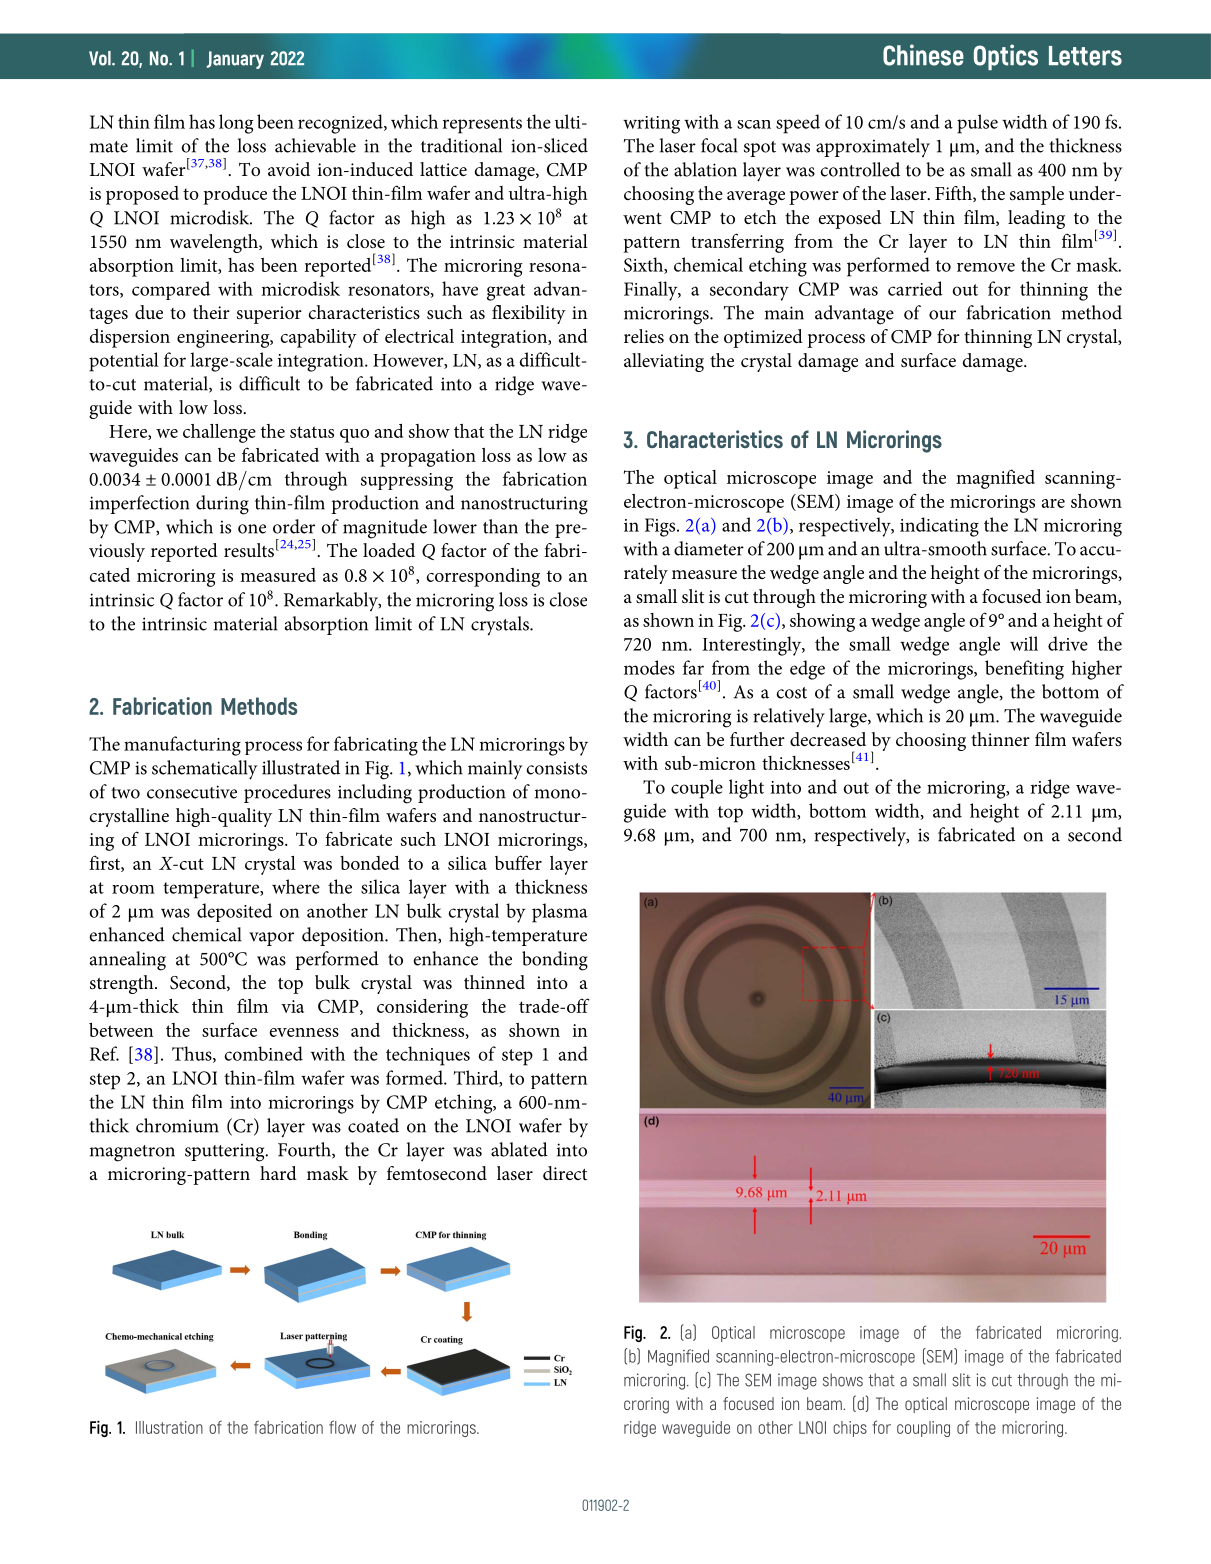  I want to click on combined, so click(263, 1053).
